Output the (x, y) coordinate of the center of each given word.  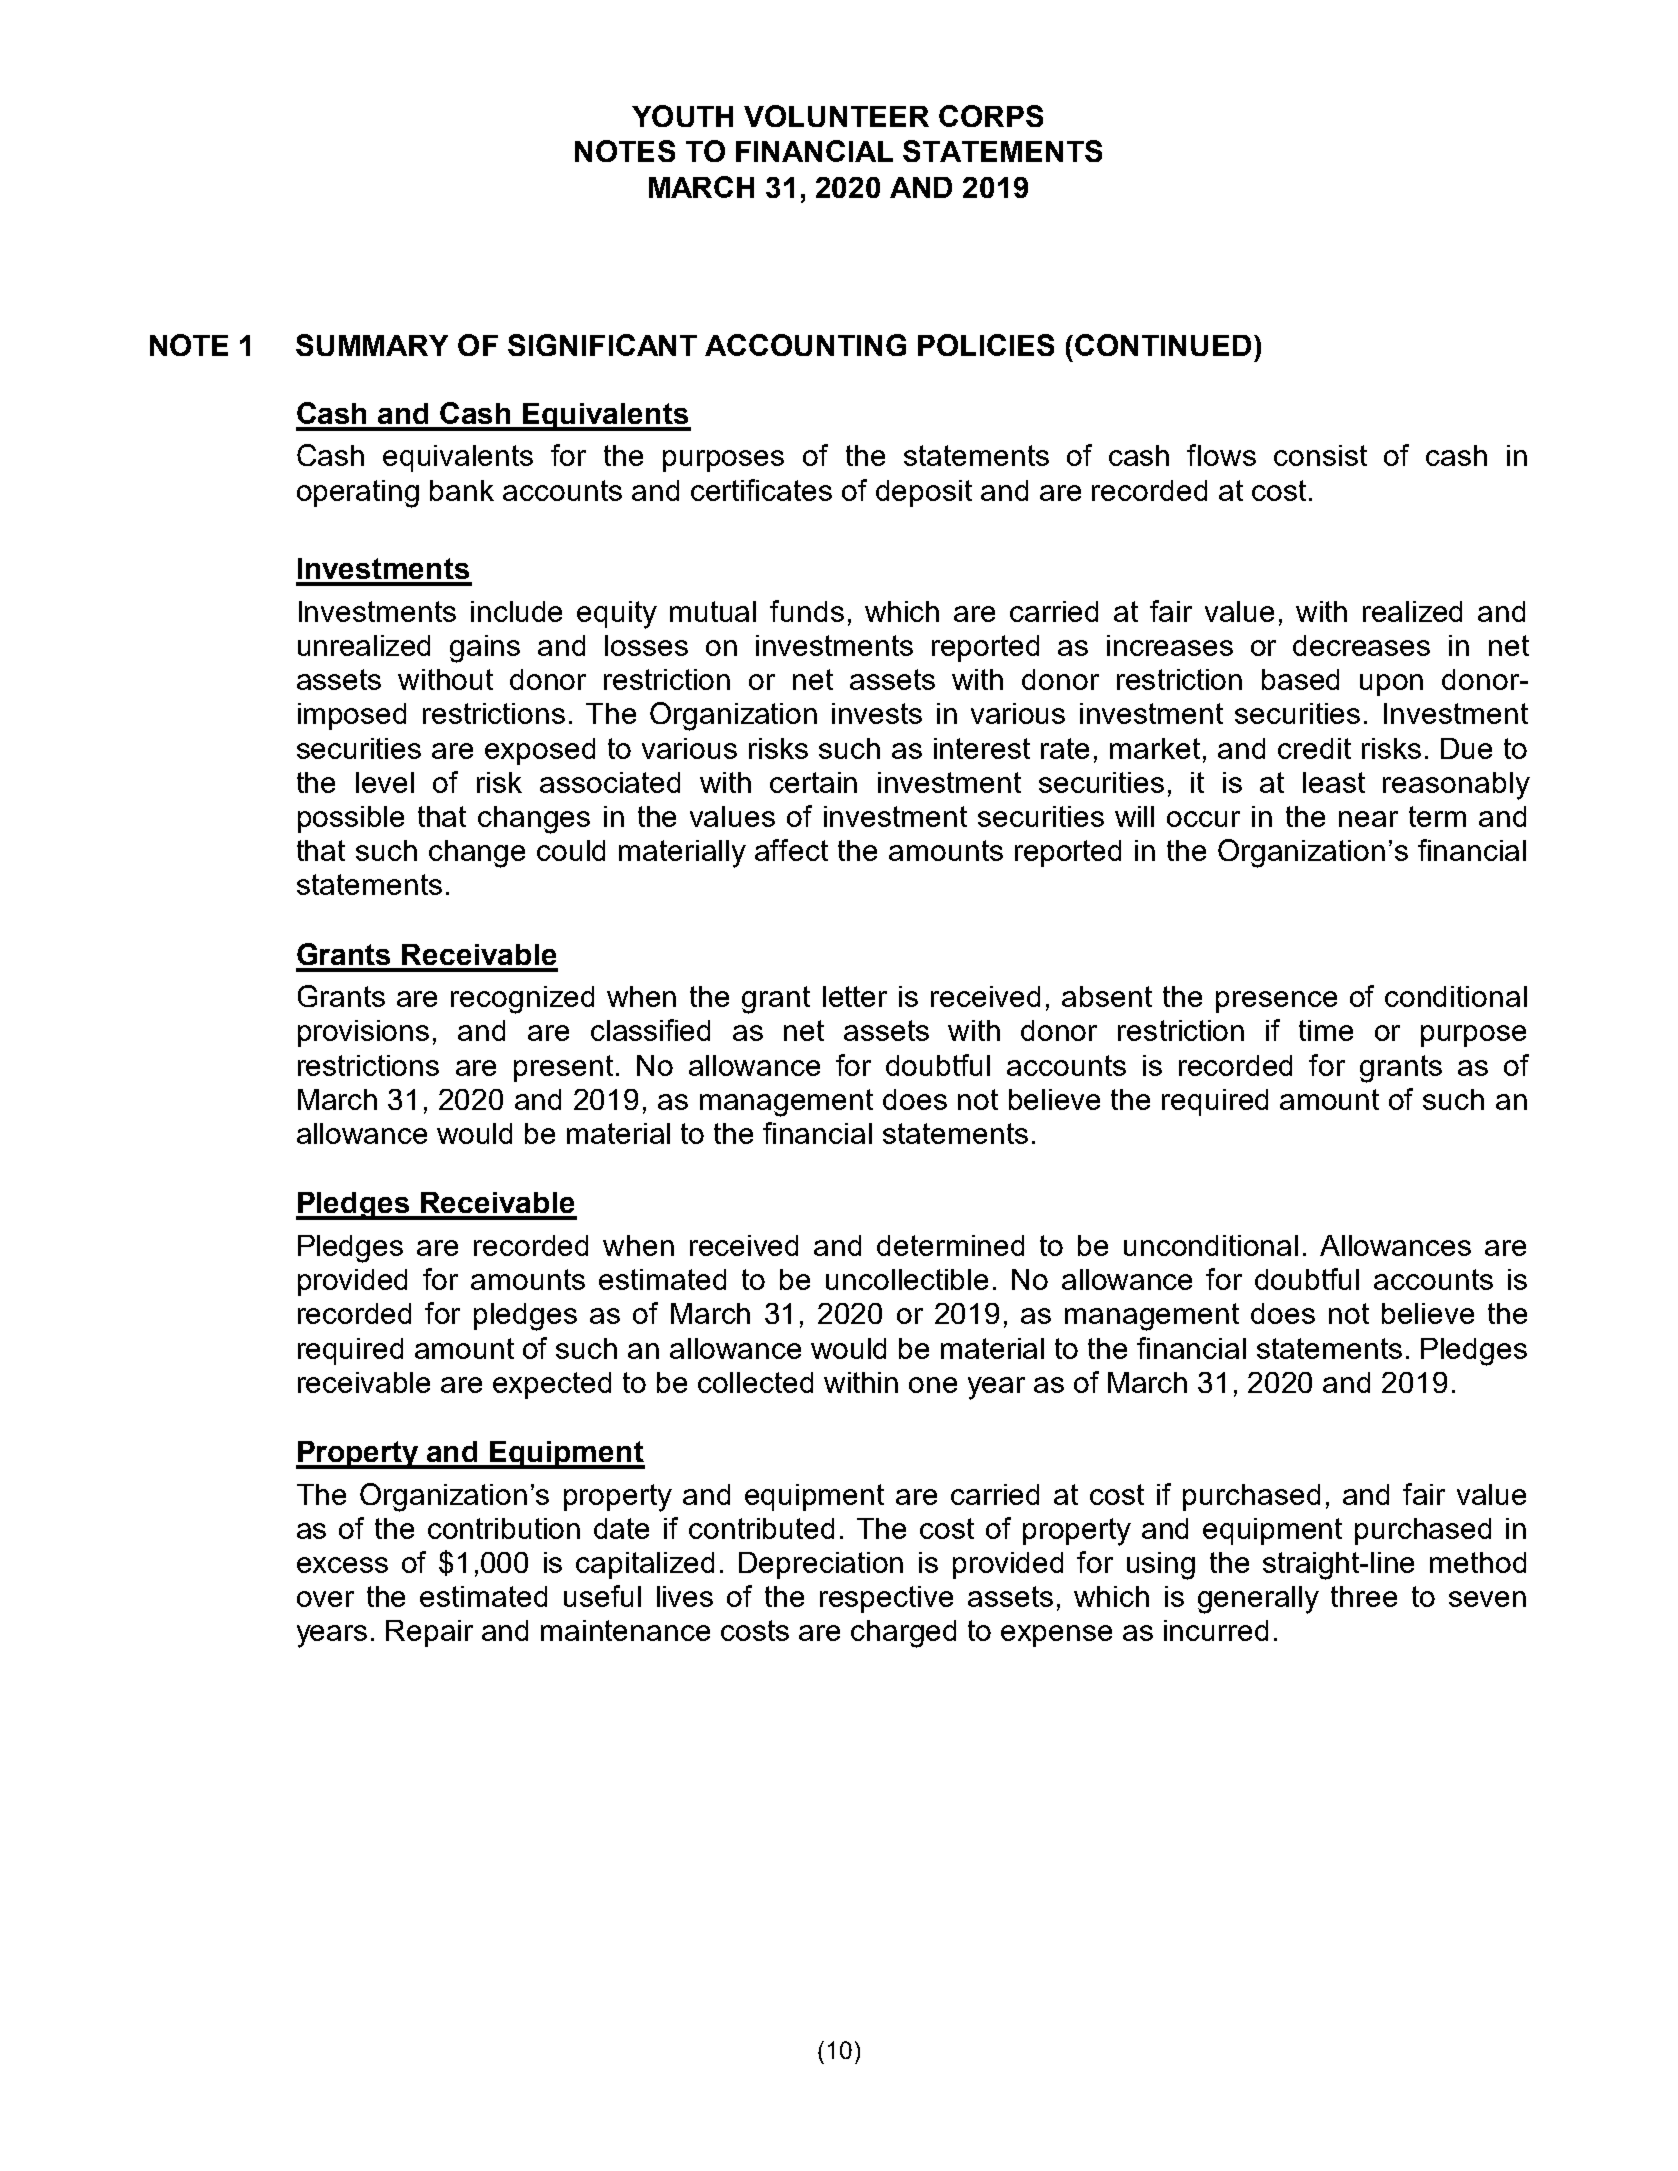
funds (807, 611)
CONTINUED (1163, 345)
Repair (429, 1633)
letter (855, 996)
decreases (1361, 645)
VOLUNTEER (836, 116)
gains (485, 649)
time (1326, 1030)
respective (886, 1599)
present (563, 1068)
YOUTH (682, 116)
